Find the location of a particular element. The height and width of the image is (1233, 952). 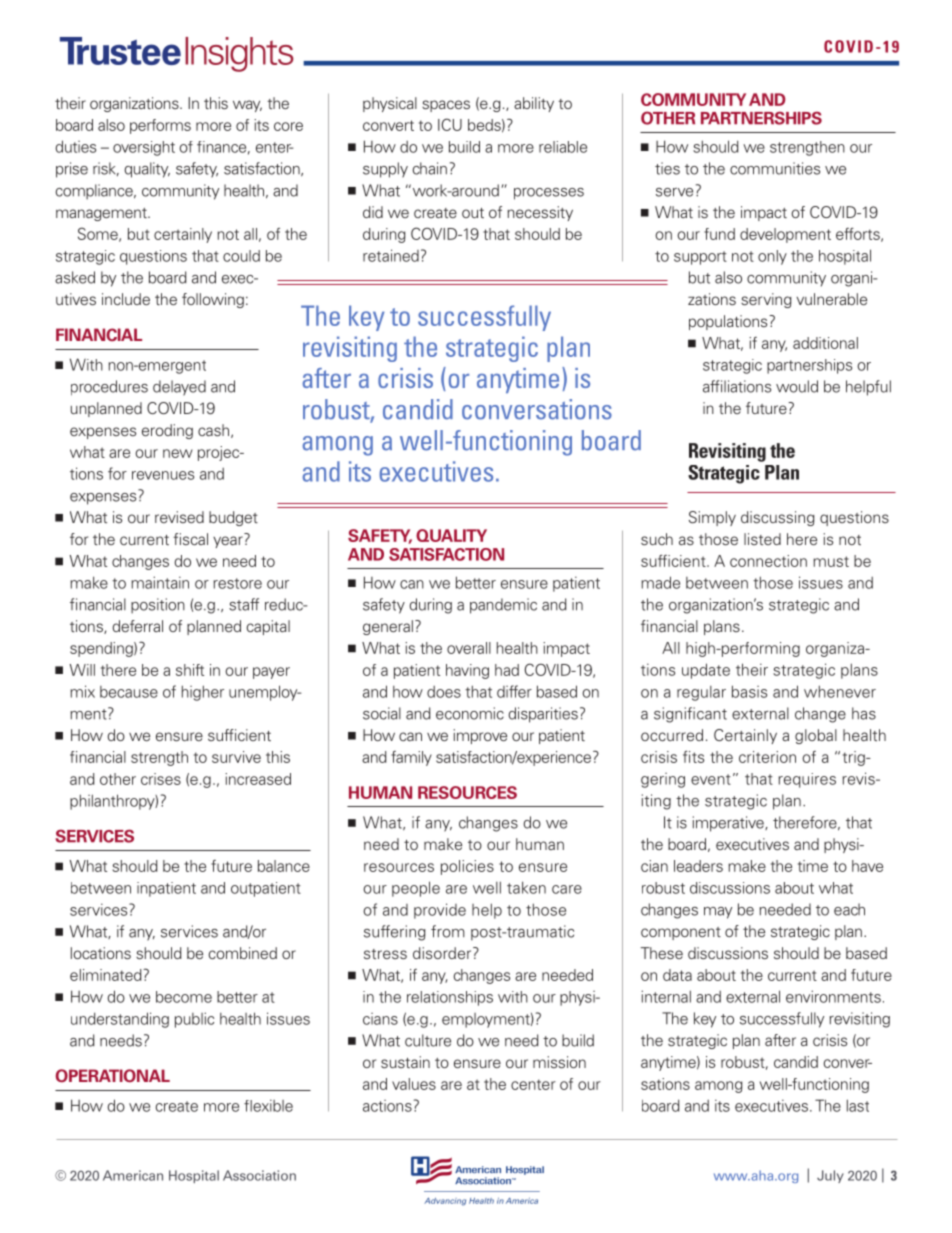

ICU is located at coordinates (450, 124).
